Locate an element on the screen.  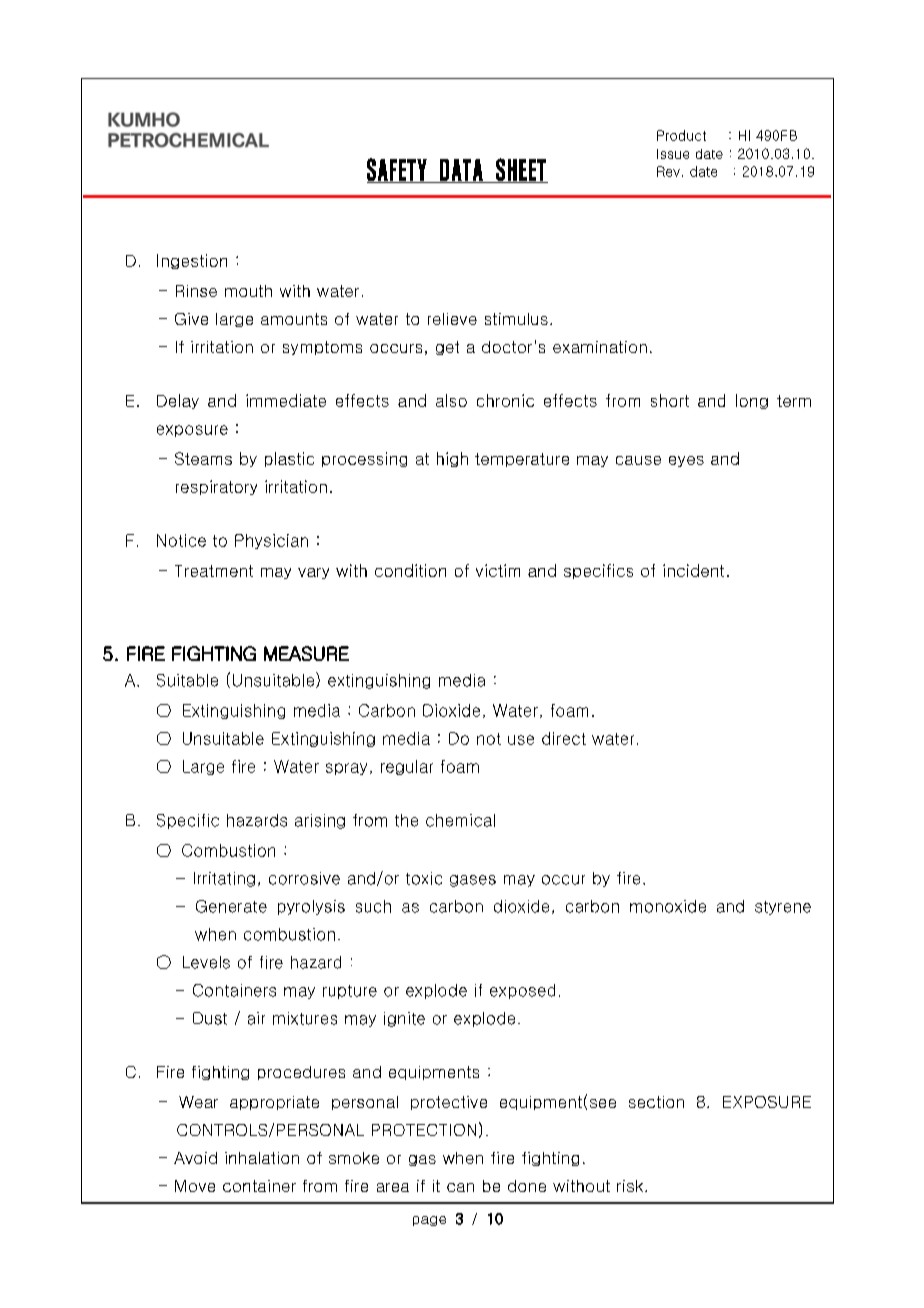
high is located at coordinates (452, 459).
